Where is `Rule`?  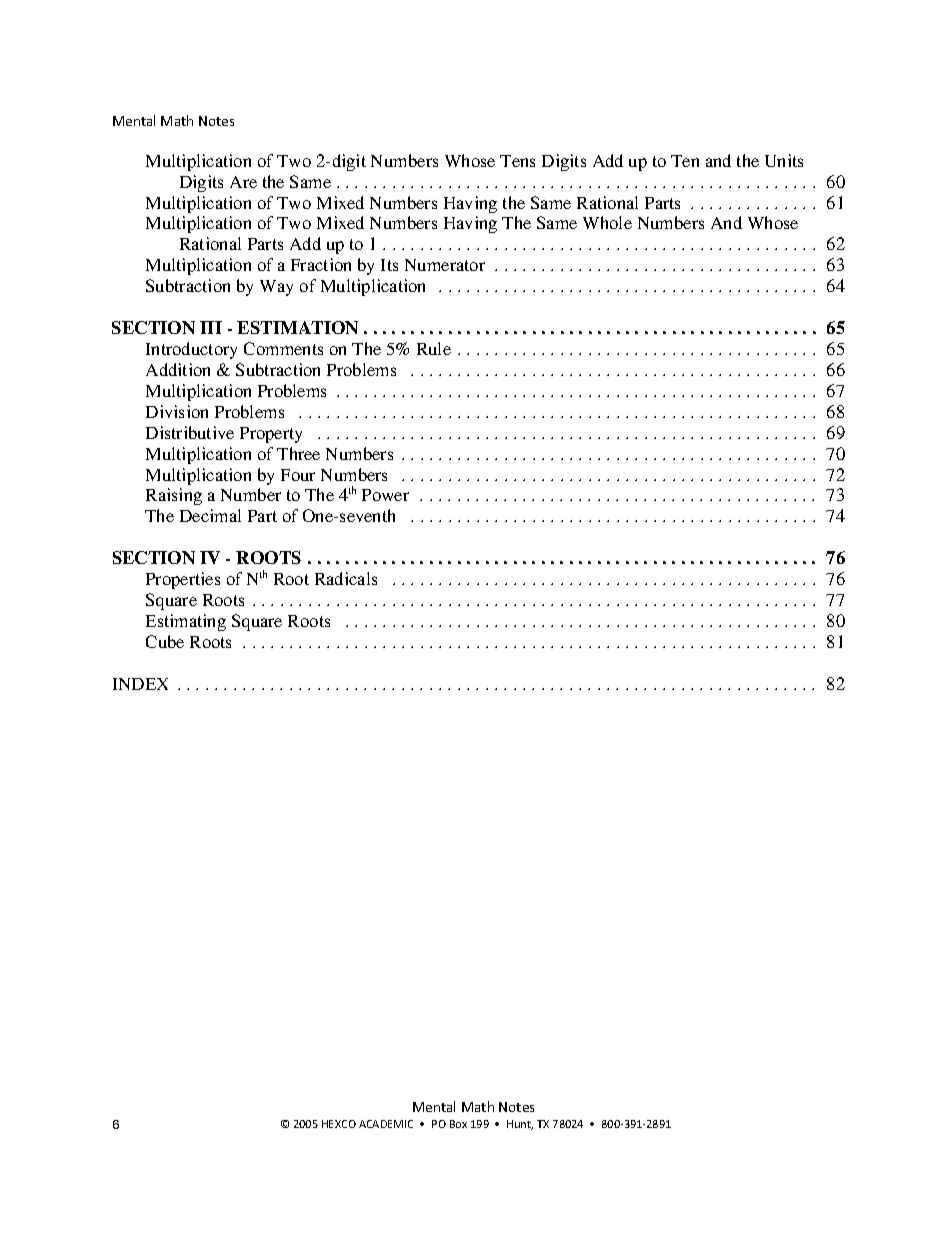
Rule is located at coordinates (434, 348).
